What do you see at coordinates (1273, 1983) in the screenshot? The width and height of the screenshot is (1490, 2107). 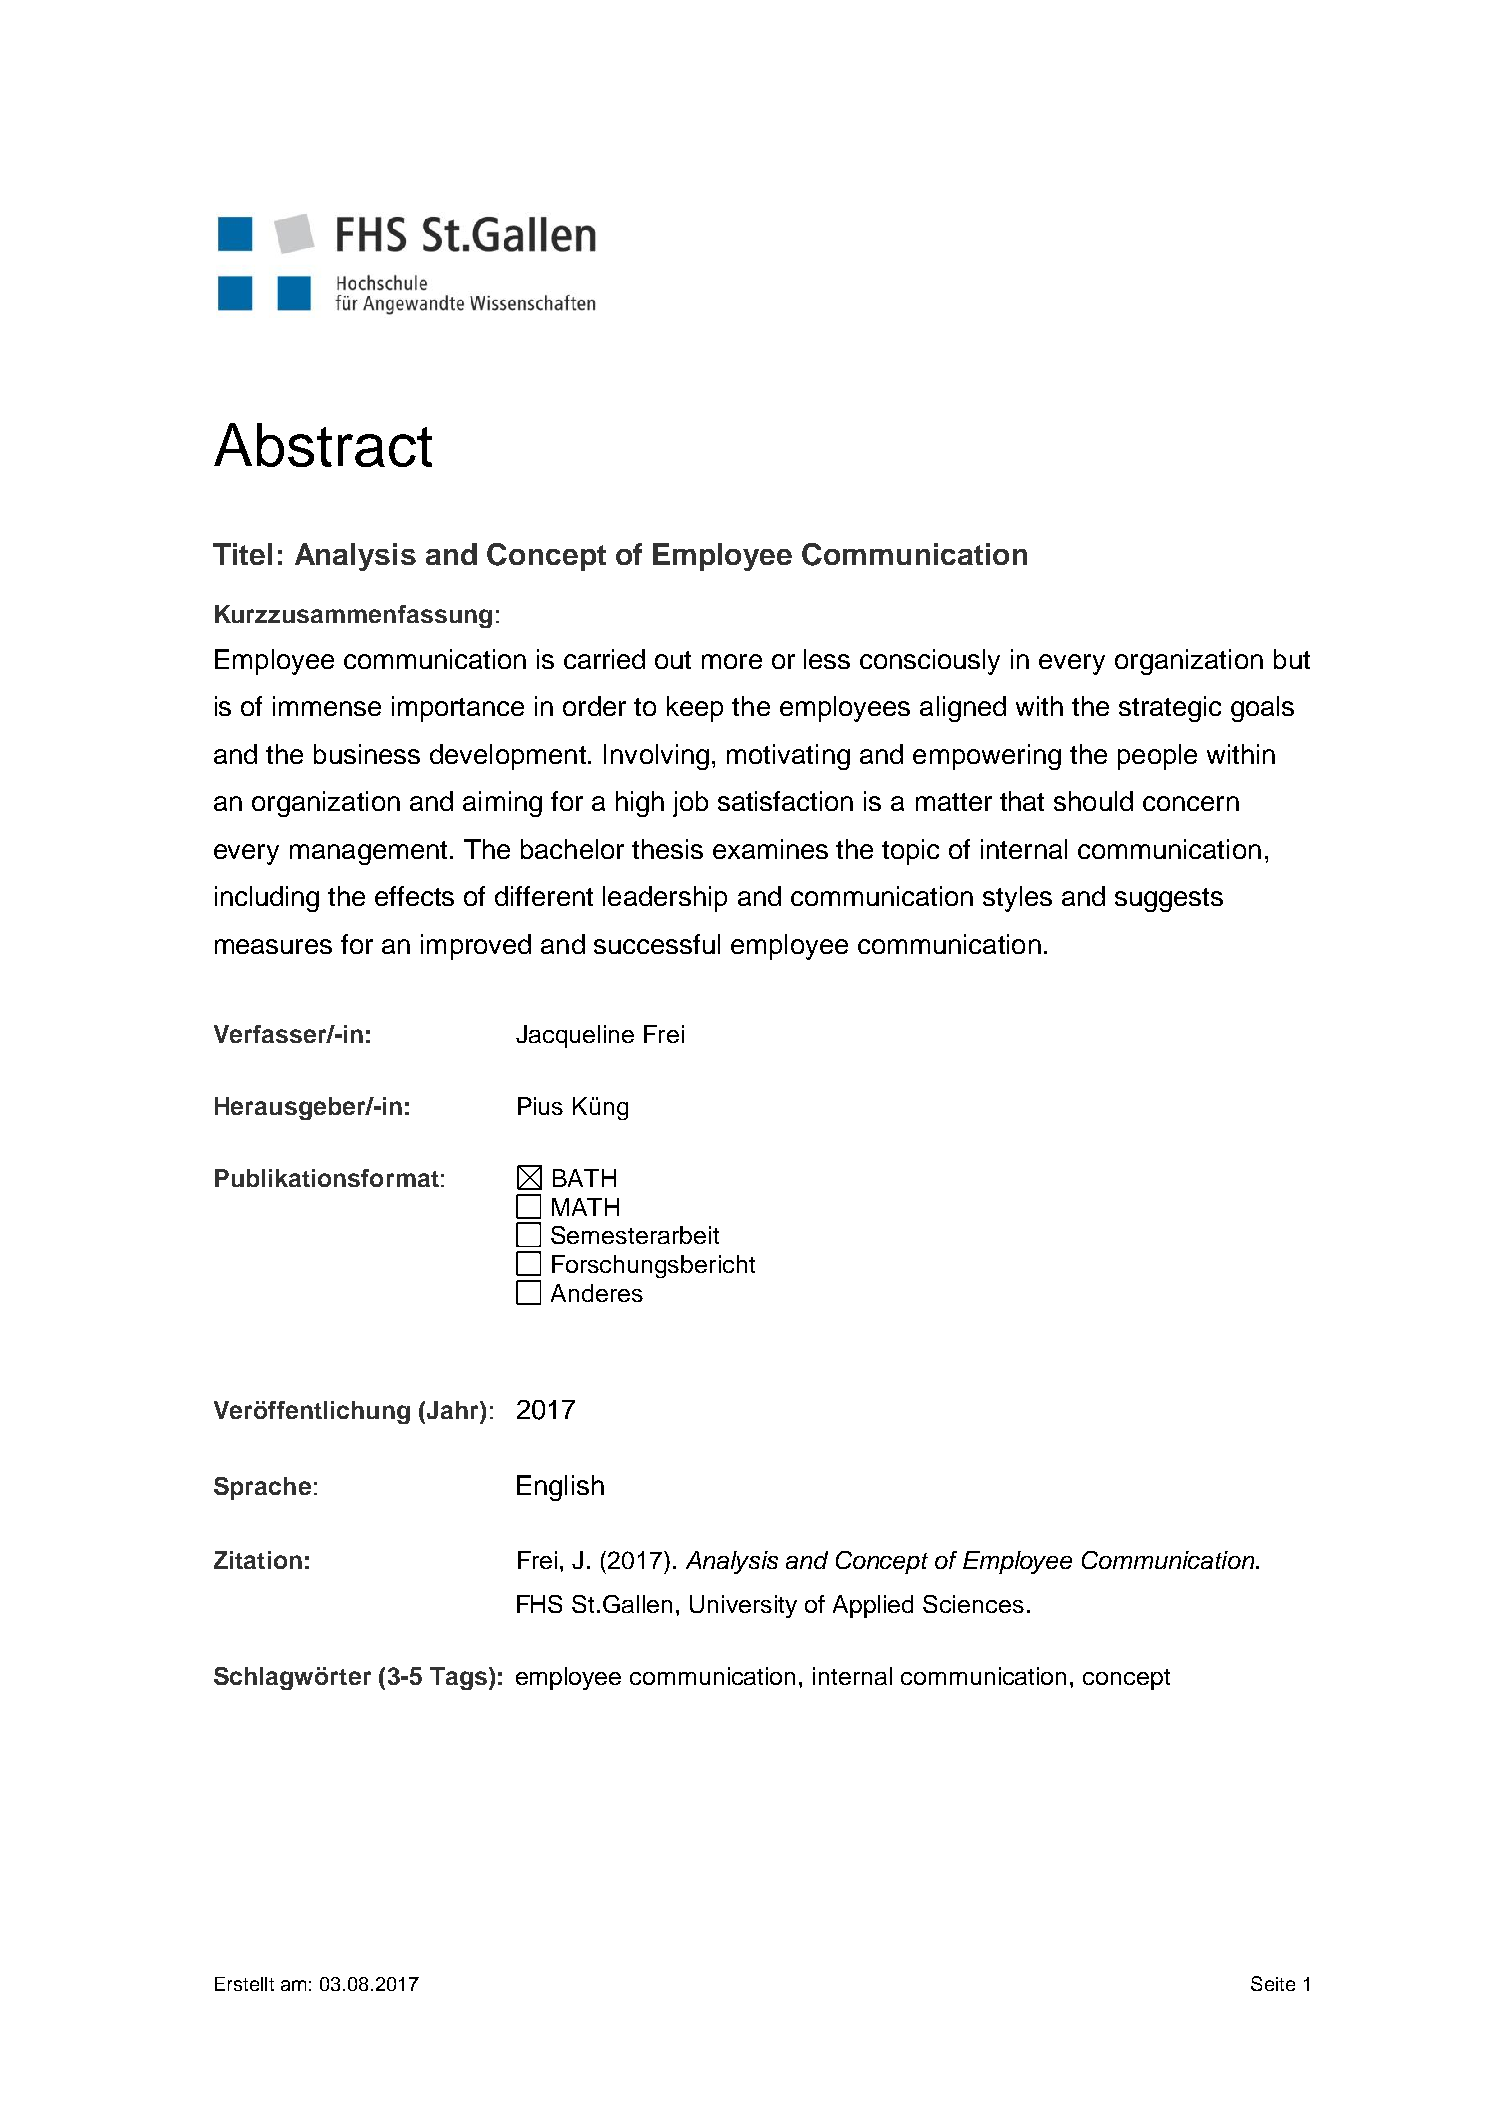 I see `Seite` at bounding box center [1273, 1983].
